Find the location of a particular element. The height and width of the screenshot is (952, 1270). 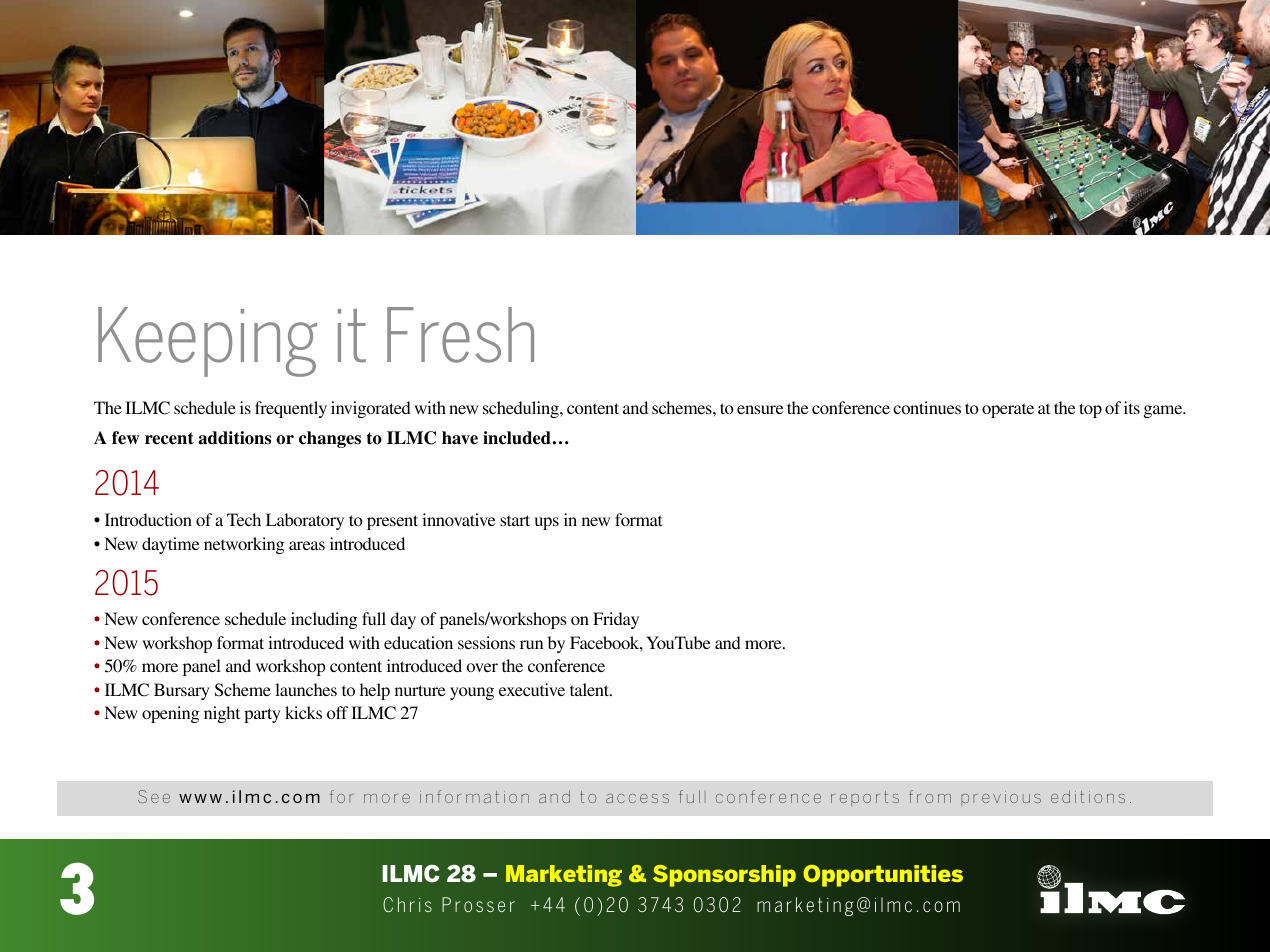

Keeping is located at coordinates (207, 342).
